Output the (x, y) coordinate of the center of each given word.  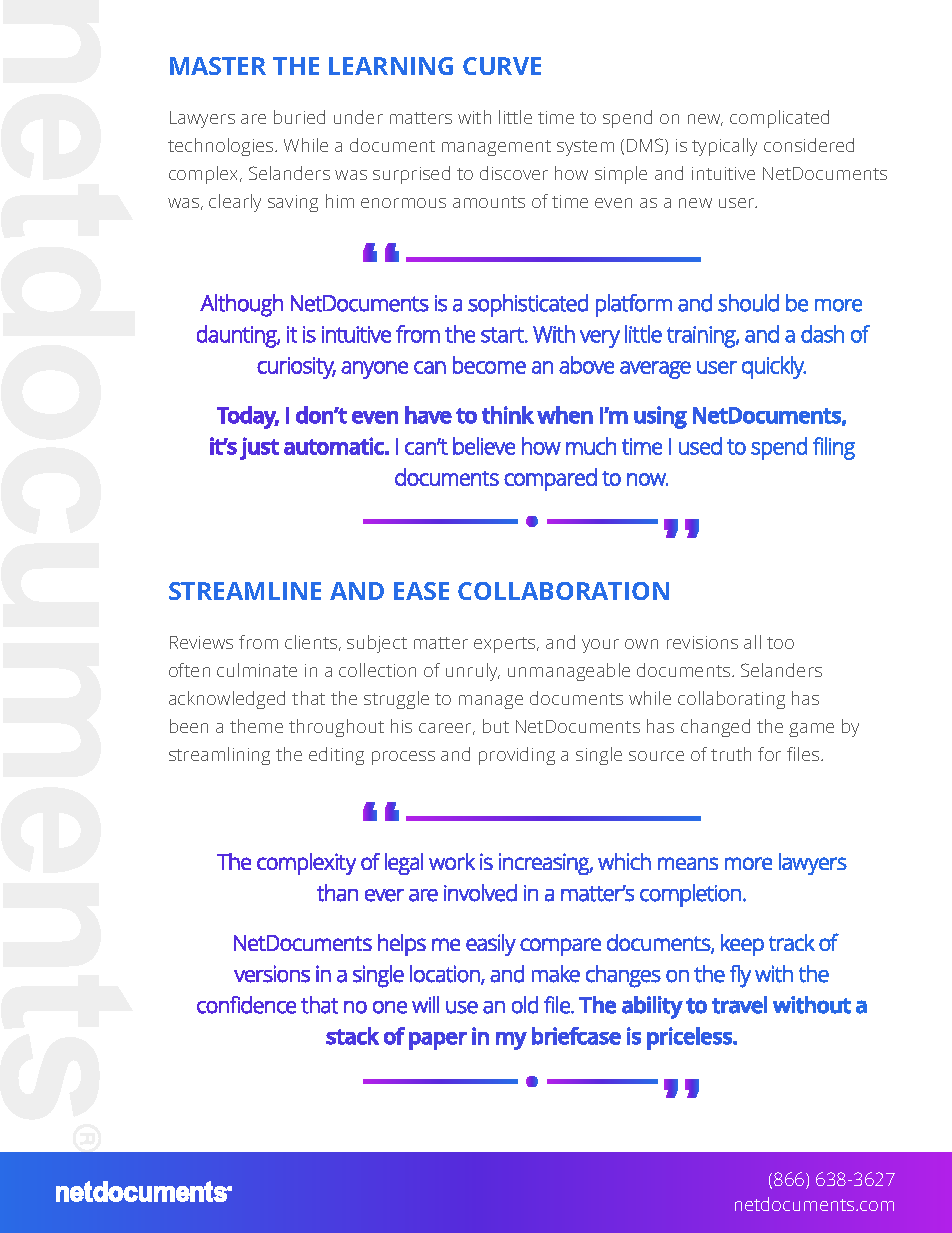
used (700, 446)
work (452, 861)
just (259, 448)
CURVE (502, 66)
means (688, 863)
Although (241, 305)
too (780, 643)
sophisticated (528, 305)
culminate (257, 670)
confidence (246, 1005)
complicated (779, 119)
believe (484, 446)
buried (299, 117)
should (748, 303)
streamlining (219, 756)
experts (506, 645)
